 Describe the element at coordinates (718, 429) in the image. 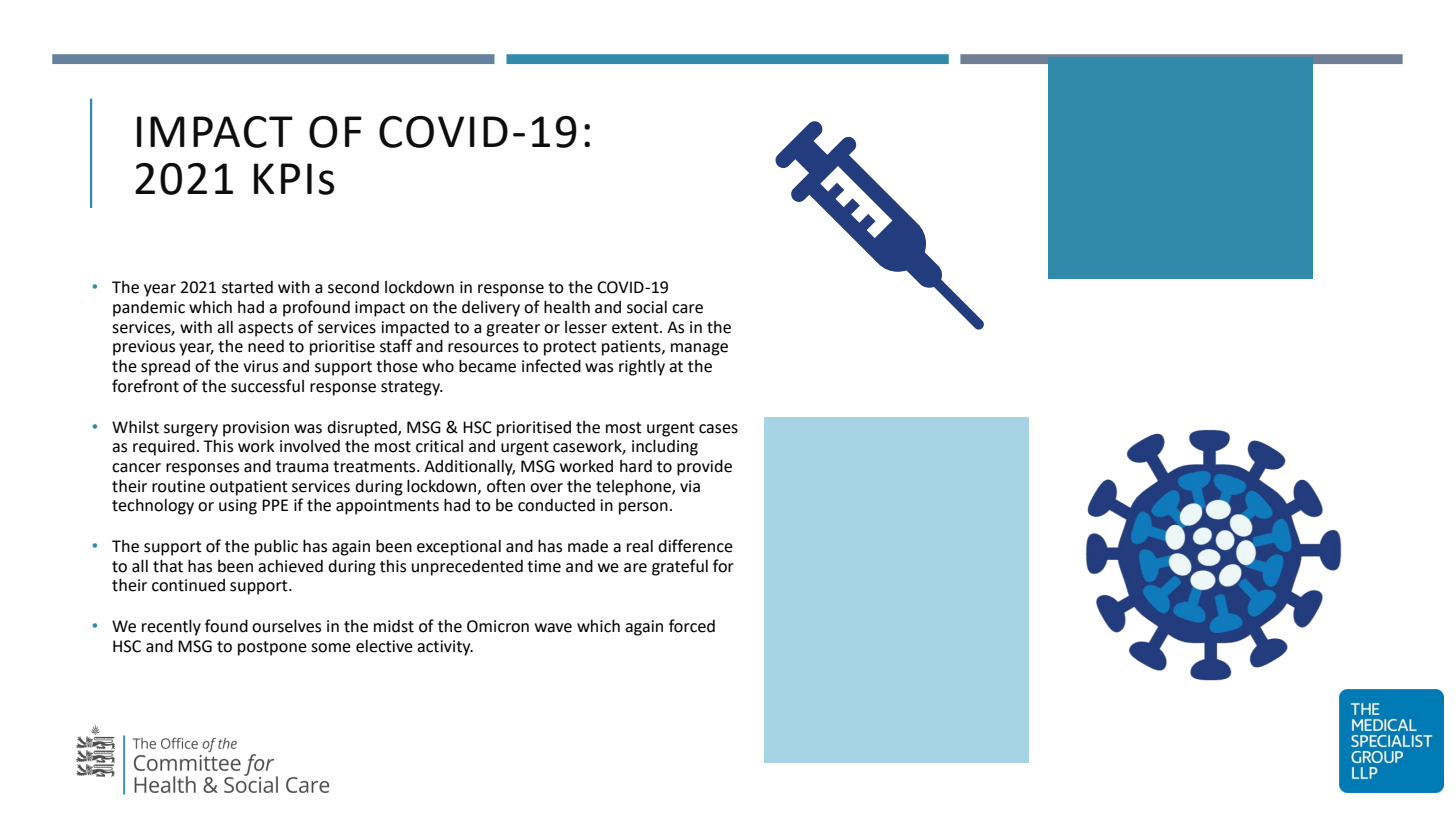

I see `cases` at that location.
